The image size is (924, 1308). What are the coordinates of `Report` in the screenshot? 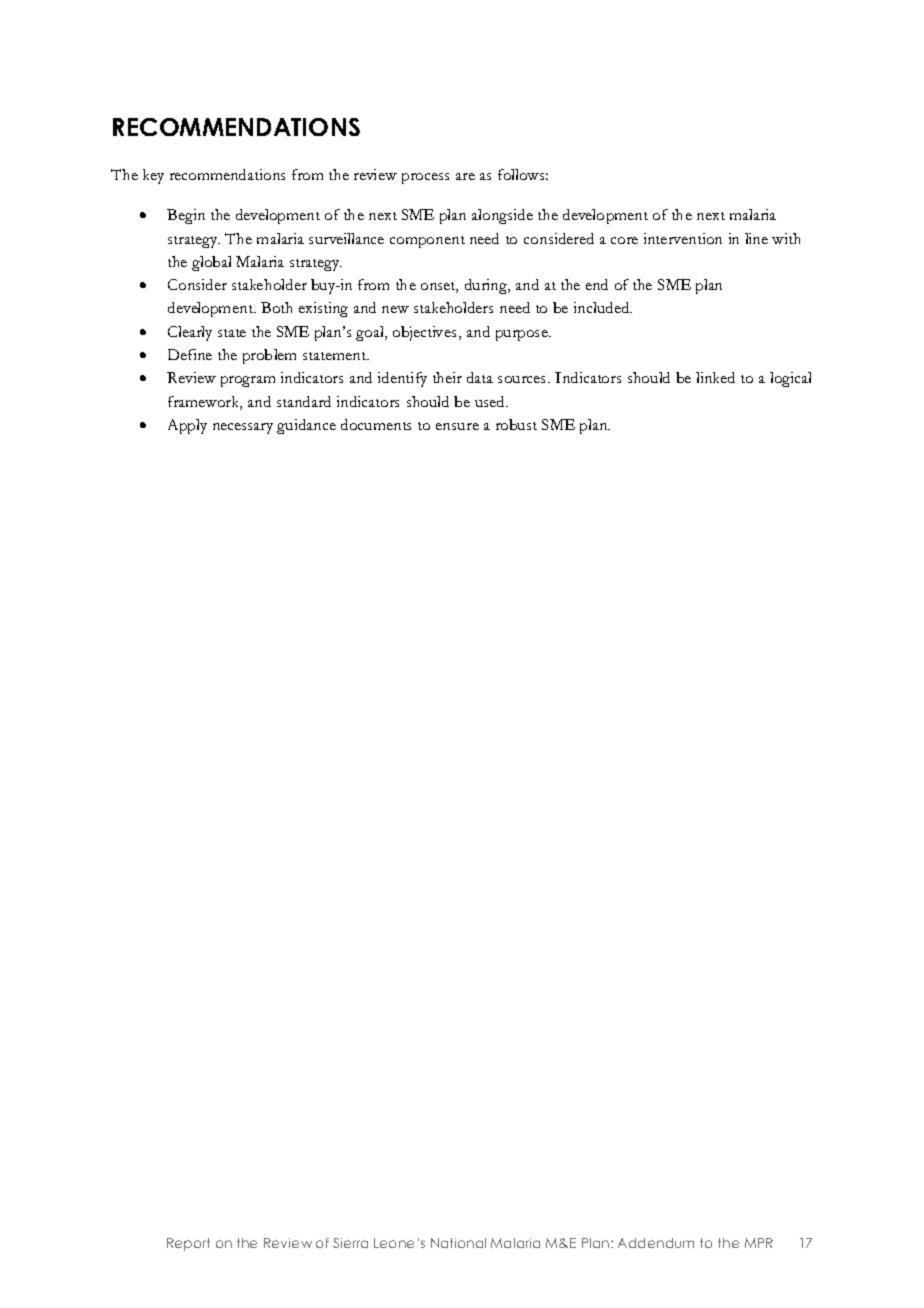 It's located at (188, 1244).
